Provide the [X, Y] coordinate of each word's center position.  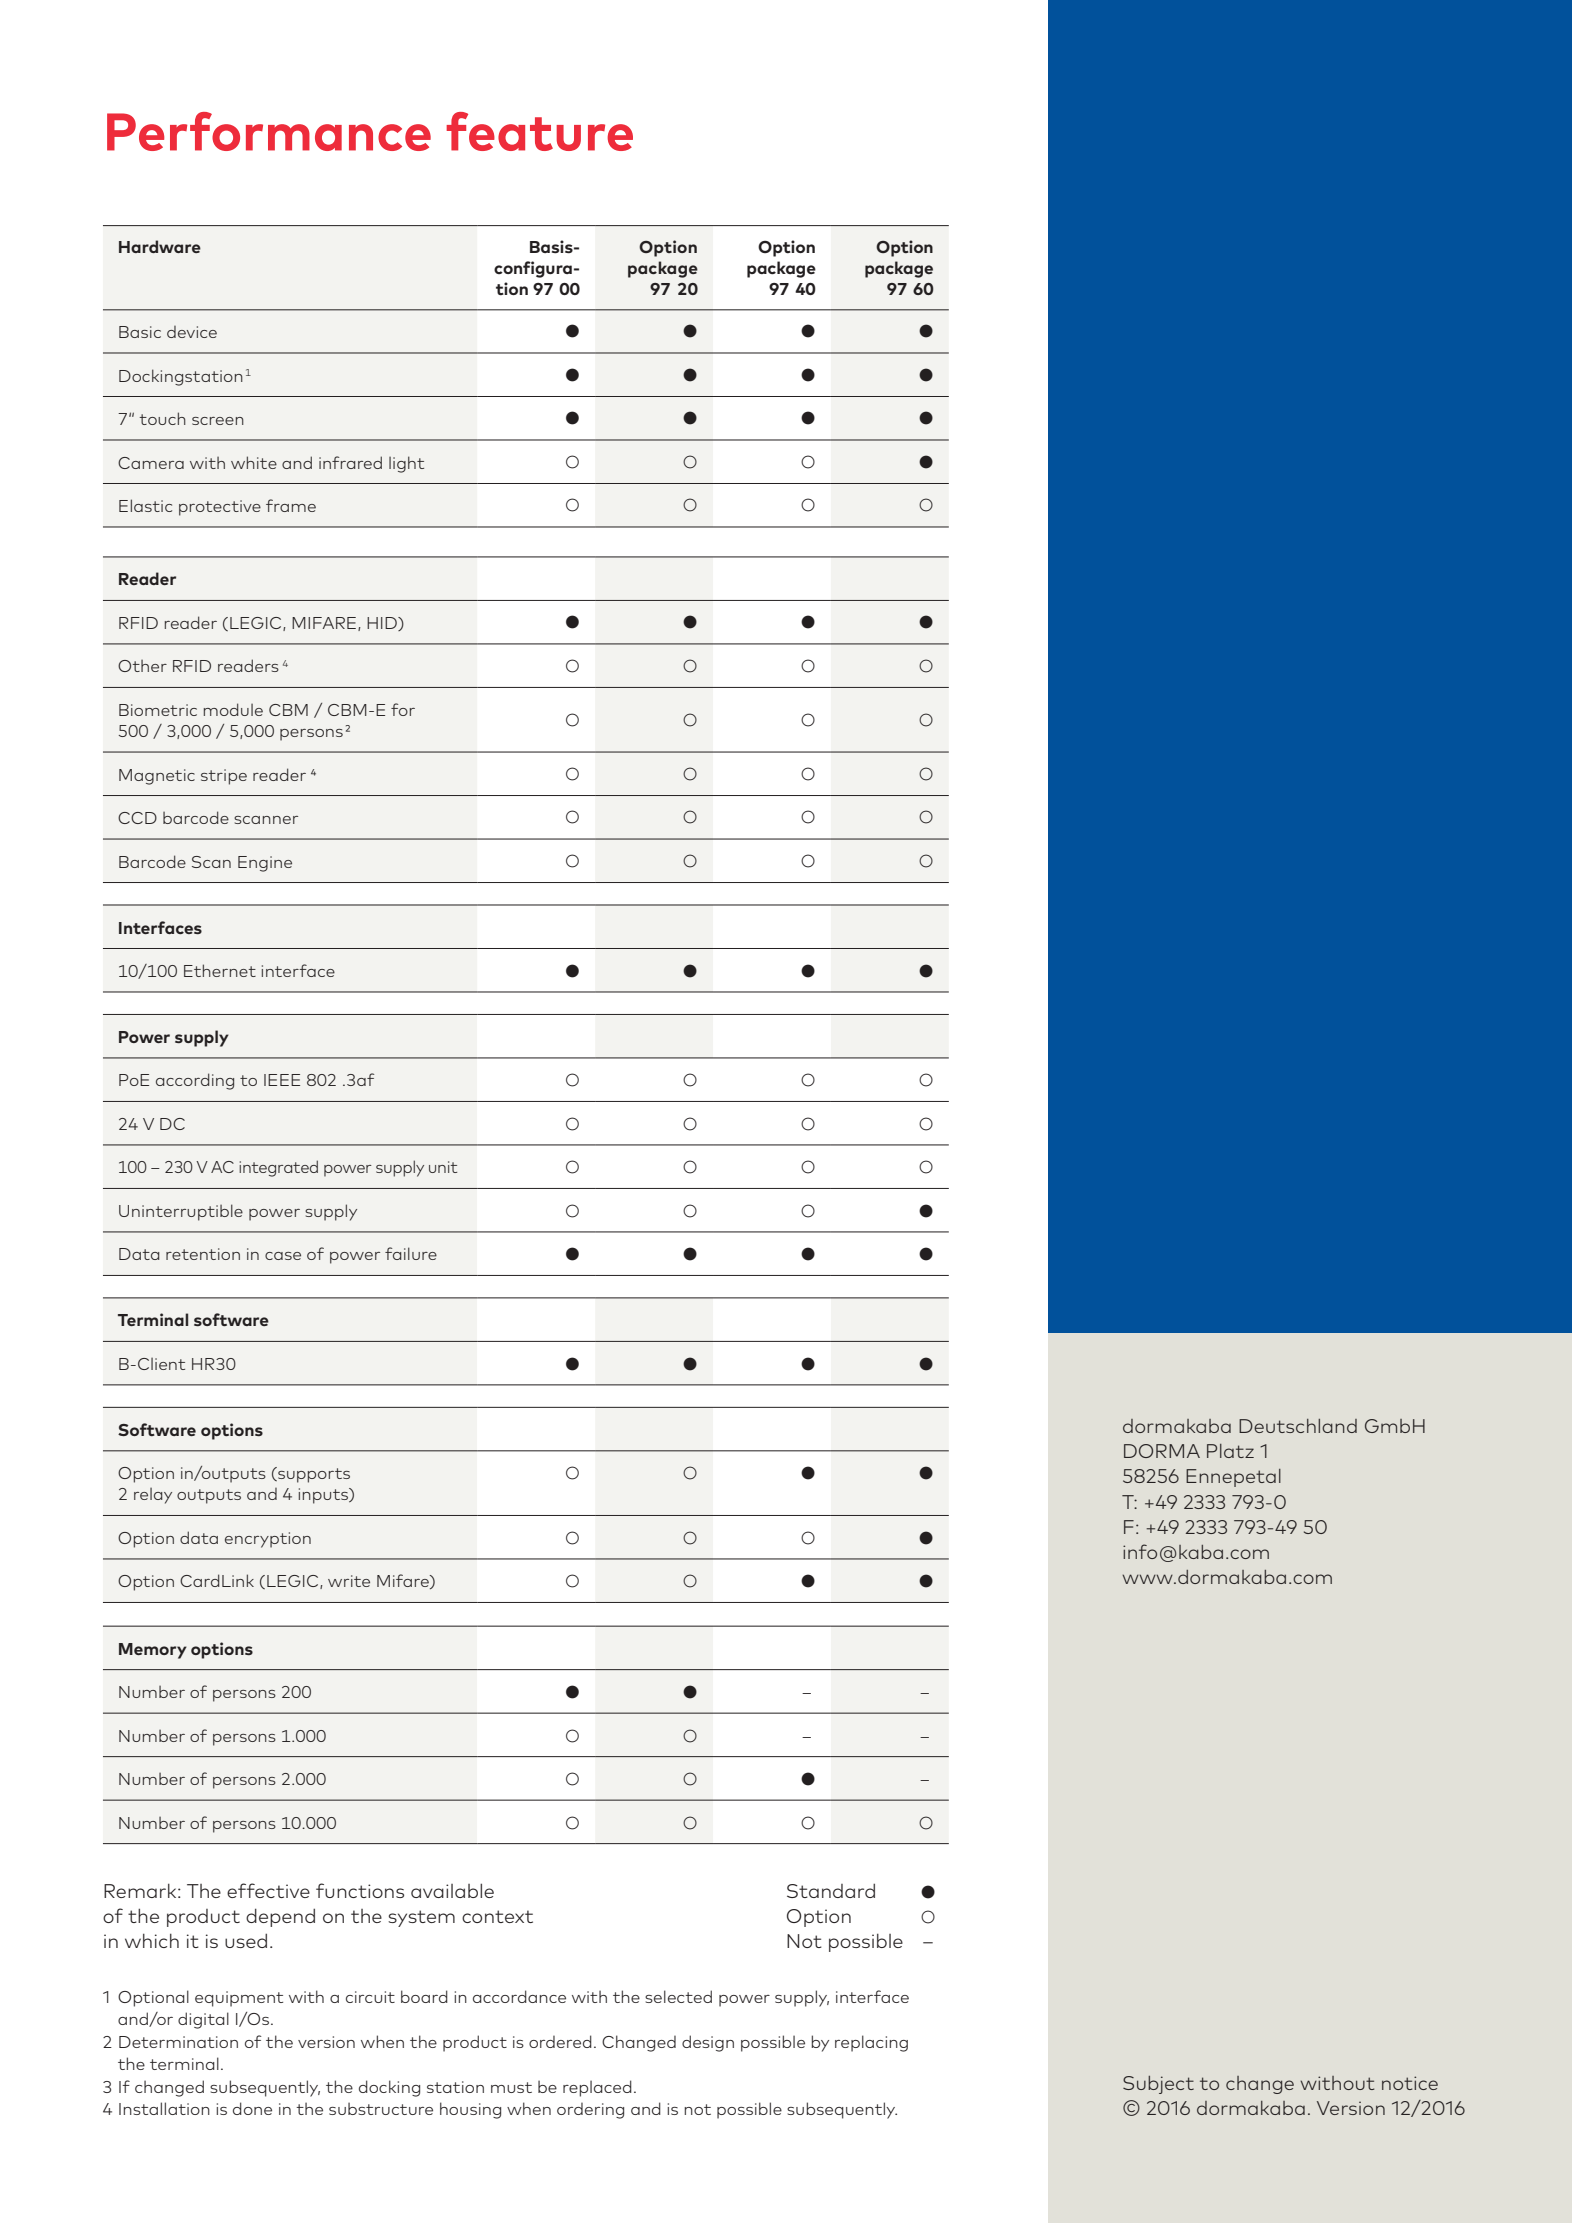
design [708, 2043]
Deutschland [1298, 1426]
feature [539, 131]
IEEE [282, 1080]
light [406, 464]
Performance [269, 131]
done [252, 2108]
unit [443, 1167]
